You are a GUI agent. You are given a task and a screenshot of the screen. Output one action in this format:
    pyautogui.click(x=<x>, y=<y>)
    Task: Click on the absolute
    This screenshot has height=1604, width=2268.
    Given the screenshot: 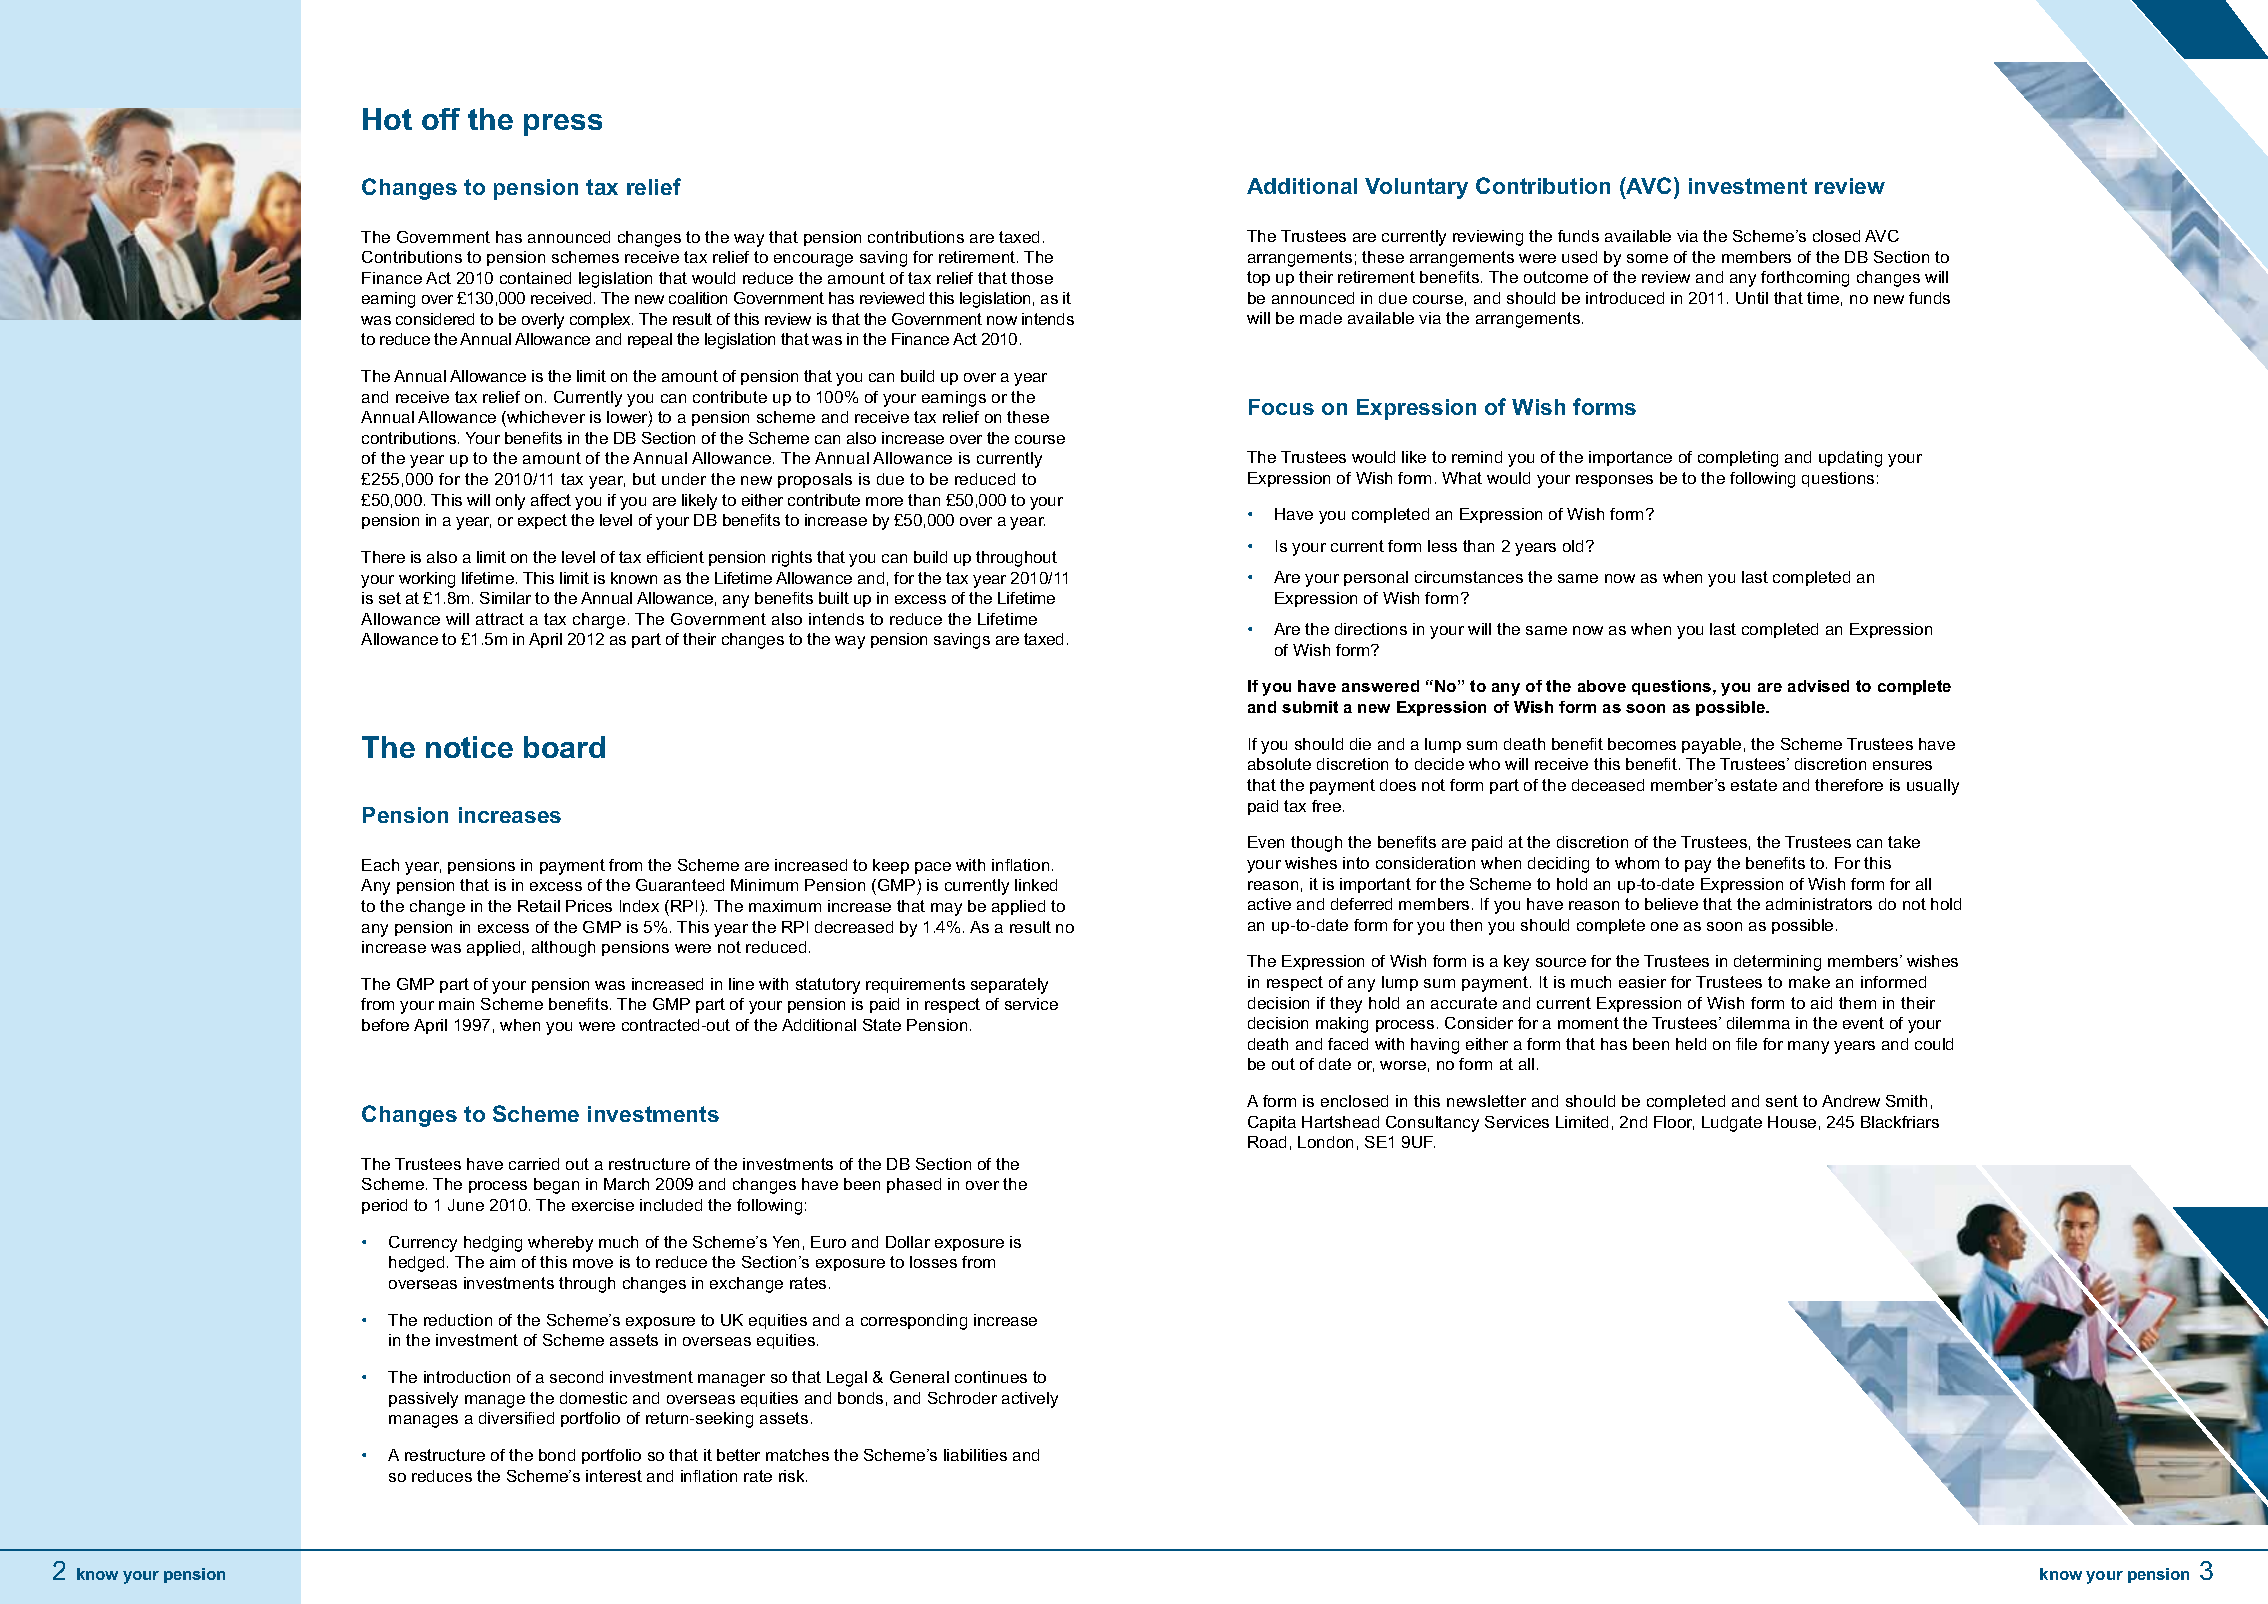 What is the action you would take?
    pyautogui.click(x=1279, y=764)
